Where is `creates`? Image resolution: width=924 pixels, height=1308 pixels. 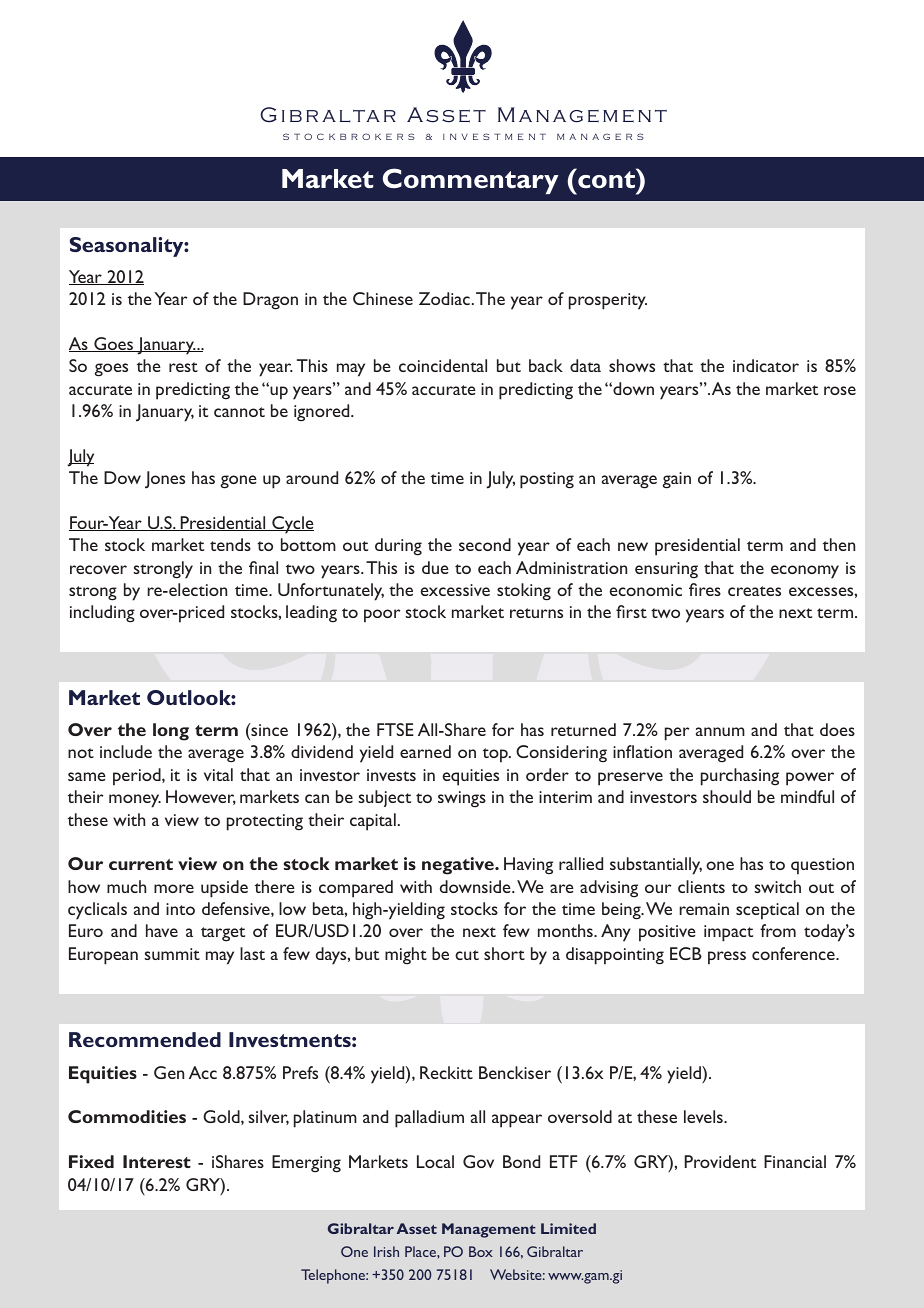
creates is located at coordinates (754, 591).
